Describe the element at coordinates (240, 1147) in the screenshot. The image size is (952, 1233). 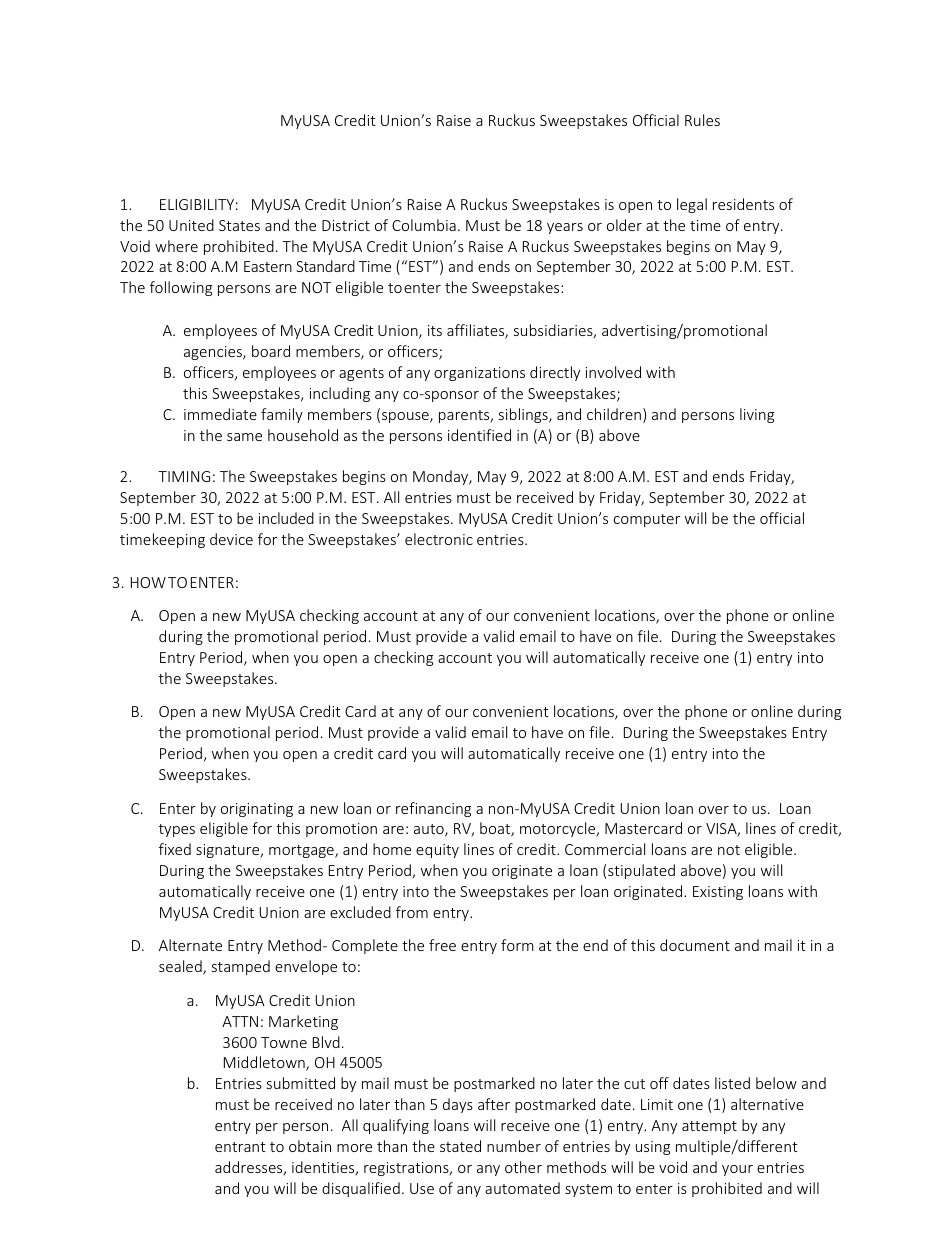
I see `entrant` at that location.
